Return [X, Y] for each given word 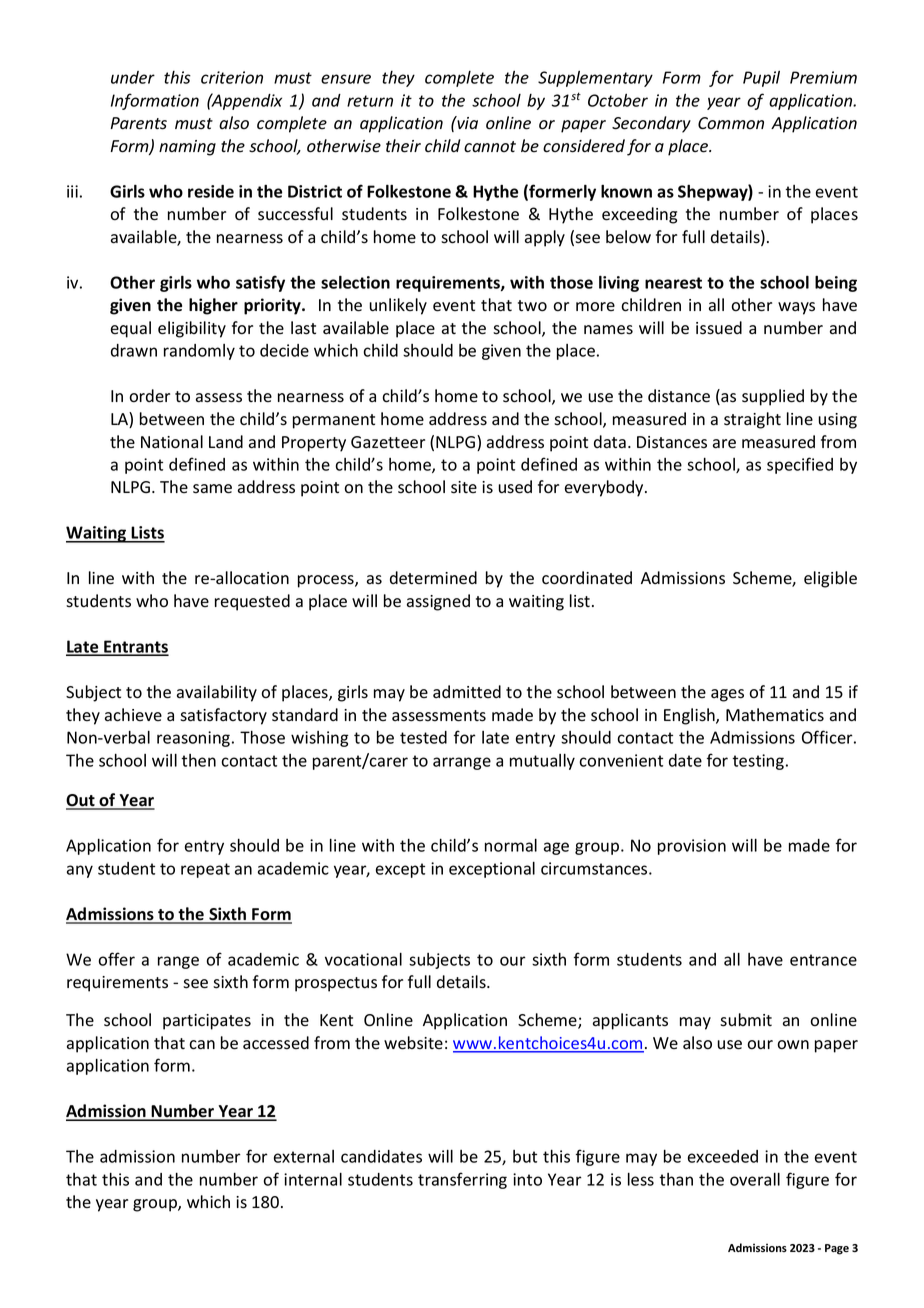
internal [313, 1179]
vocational [363, 959]
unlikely [398, 306]
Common [731, 123]
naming [187, 148]
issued [719, 328]
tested [423, 737]
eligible [830, 579]
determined [433, 578]
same [212, 489]
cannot [490, 147]
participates [207, 1022]
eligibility [192, 329]
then [198, 760]
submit [746, 1020]
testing [758, 762]
